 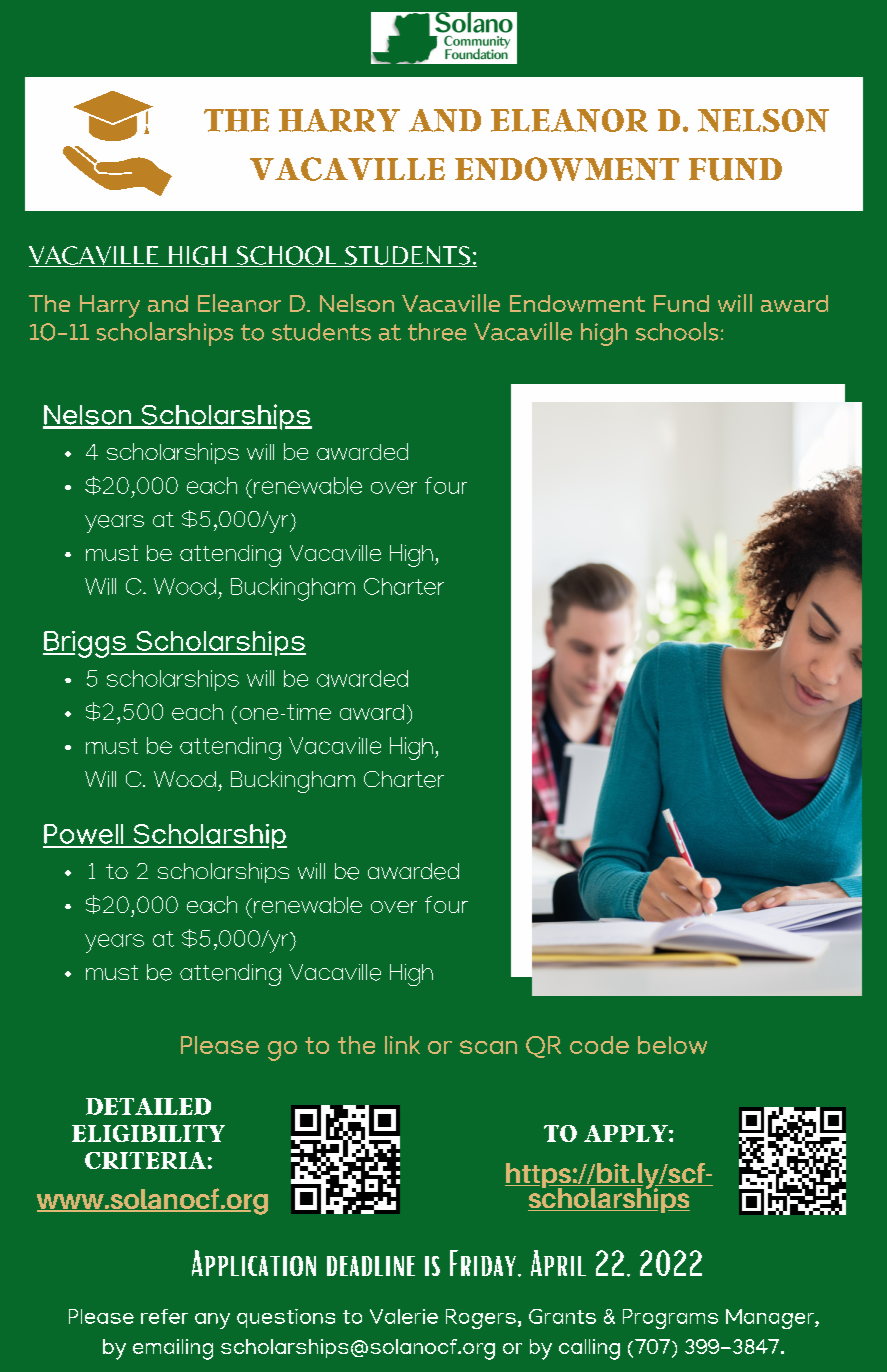 I want to click on link, so click(x=402, y=1045).
